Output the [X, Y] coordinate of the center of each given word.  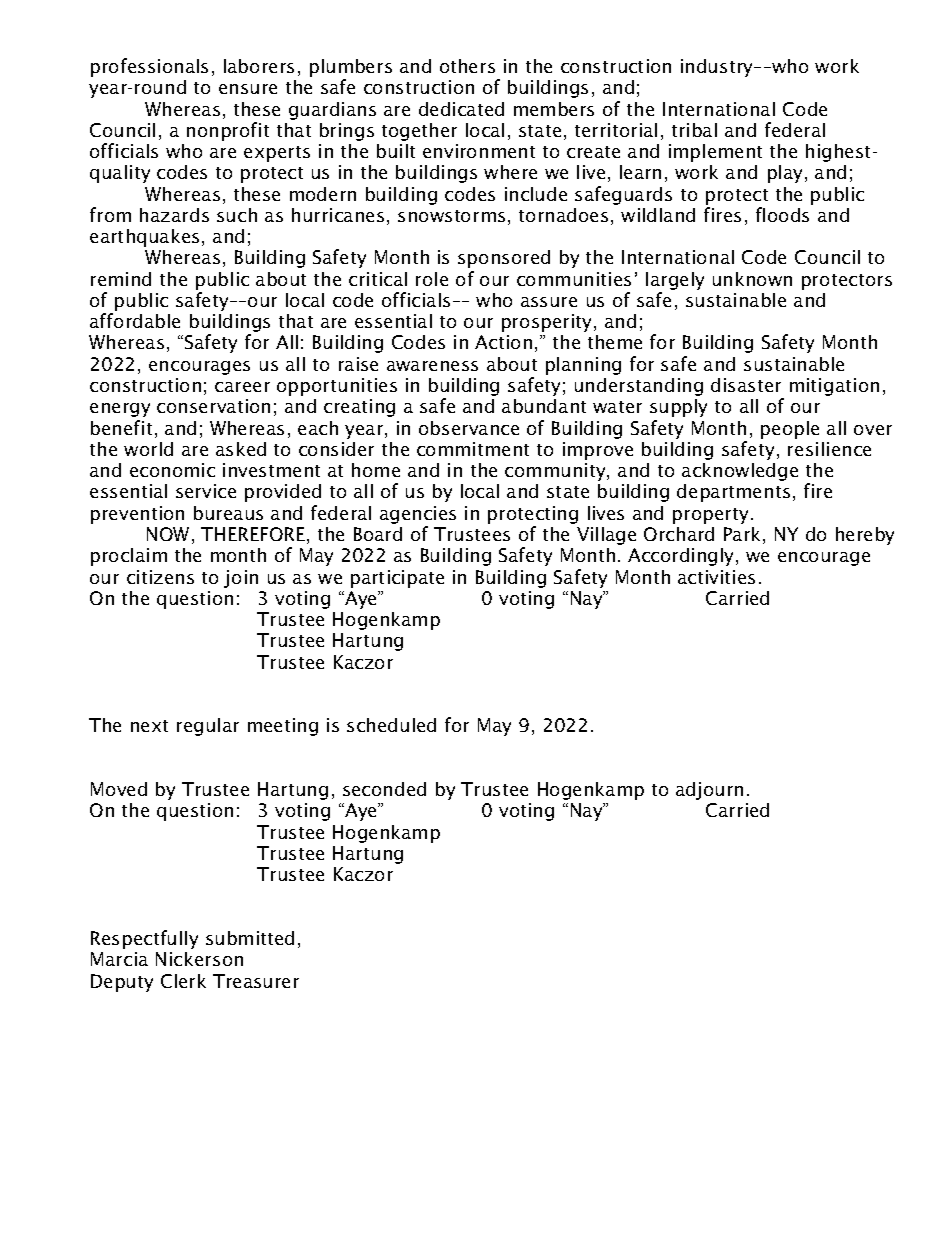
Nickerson [199, 959]
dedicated [461, 109]
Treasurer [256, 981]
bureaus [228, 513]
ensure [248, 89]
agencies [418, 515]
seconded [384, 789]
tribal [694, 130]
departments [733, 493]
